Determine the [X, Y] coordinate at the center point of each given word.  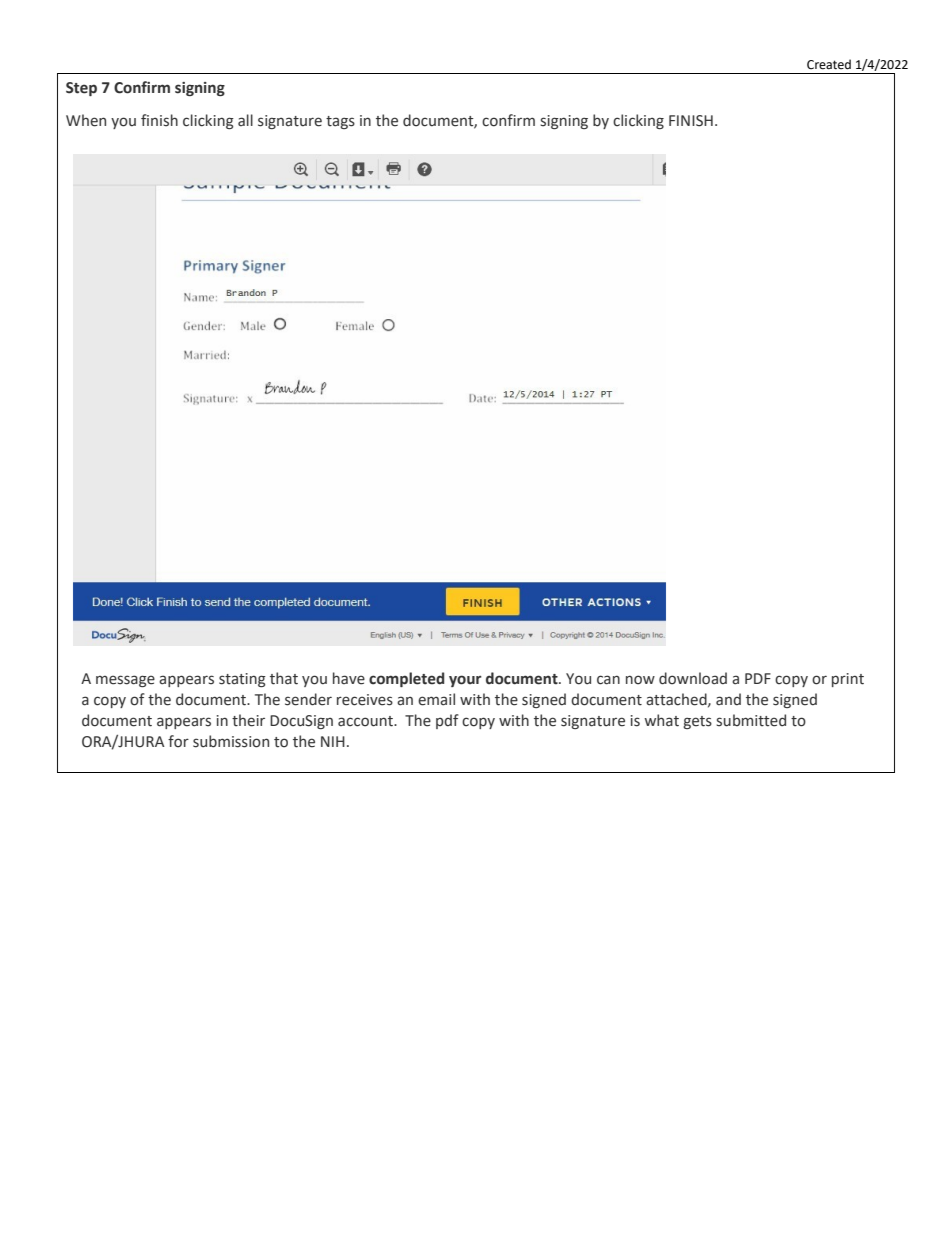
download [693, 678]
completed [406, 679]
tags [340, 122]
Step [81, 89]
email [436, 699]
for [178, 741]
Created [829, 64]
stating [242, 680]
